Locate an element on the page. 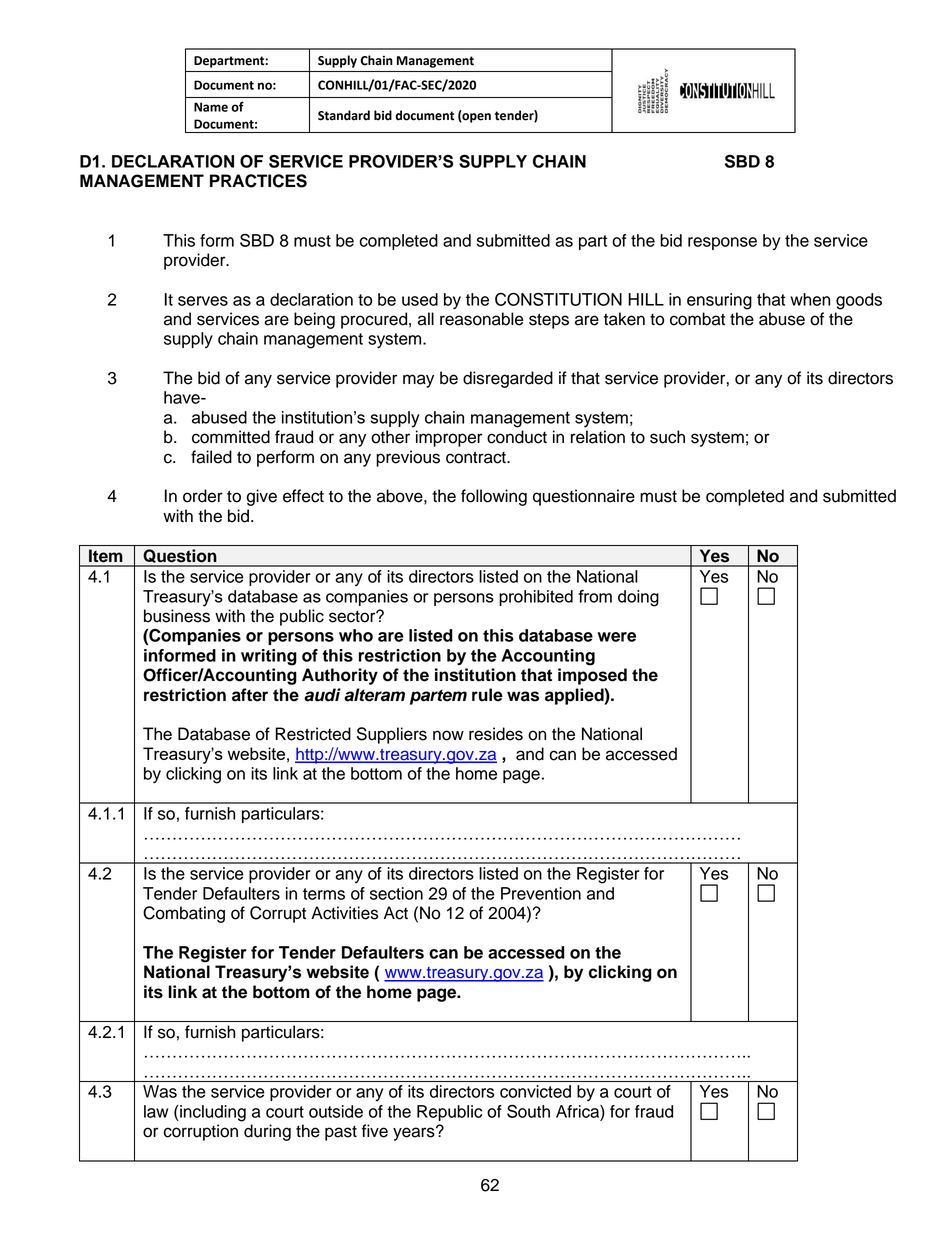 Image resolution: width=952 pixels, height=1233 pixels. convicted is located at coordinates (535, 1091).
